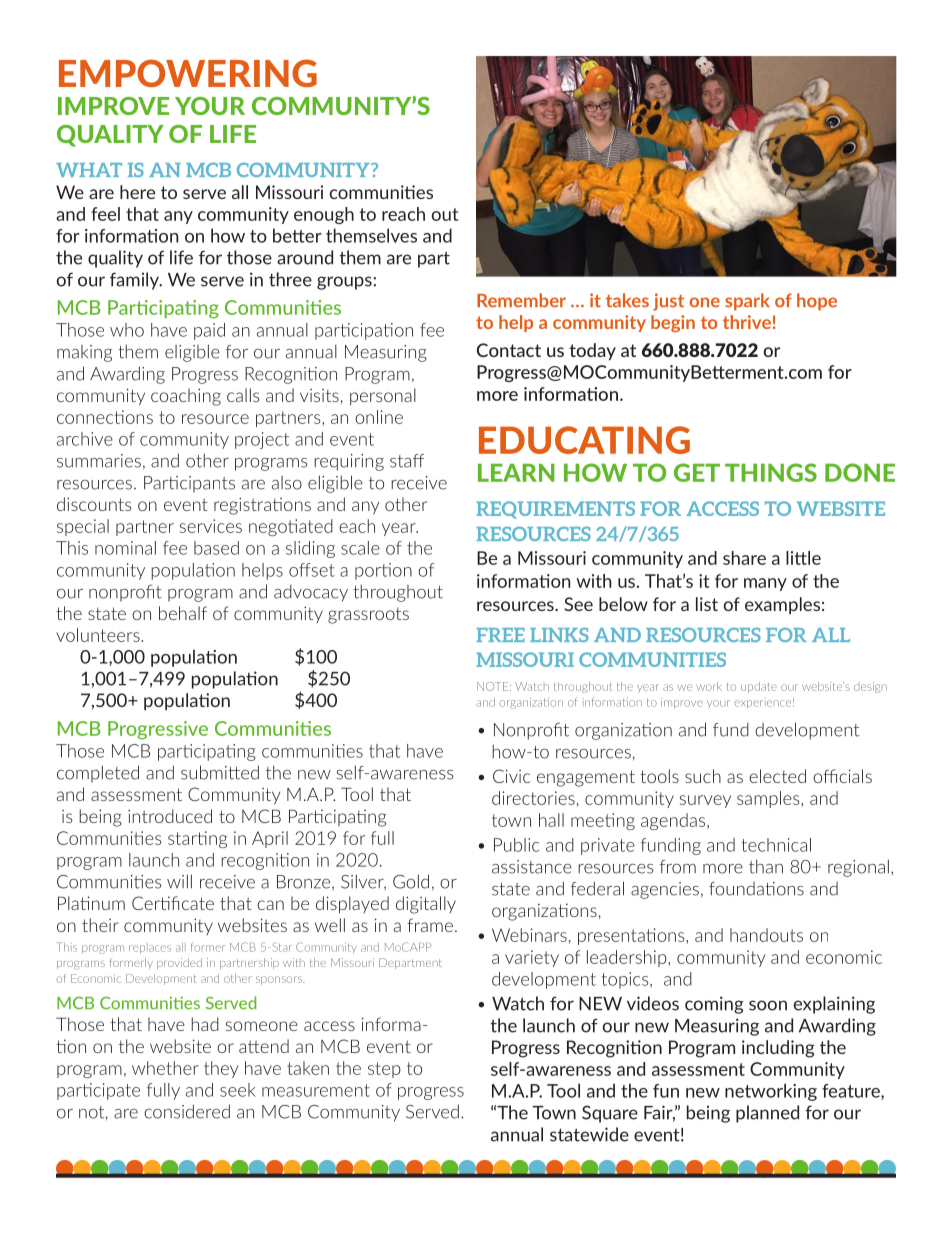  Describe the element at coordinates (747, 322) in the screenshot. I see `thrive` at that location.
